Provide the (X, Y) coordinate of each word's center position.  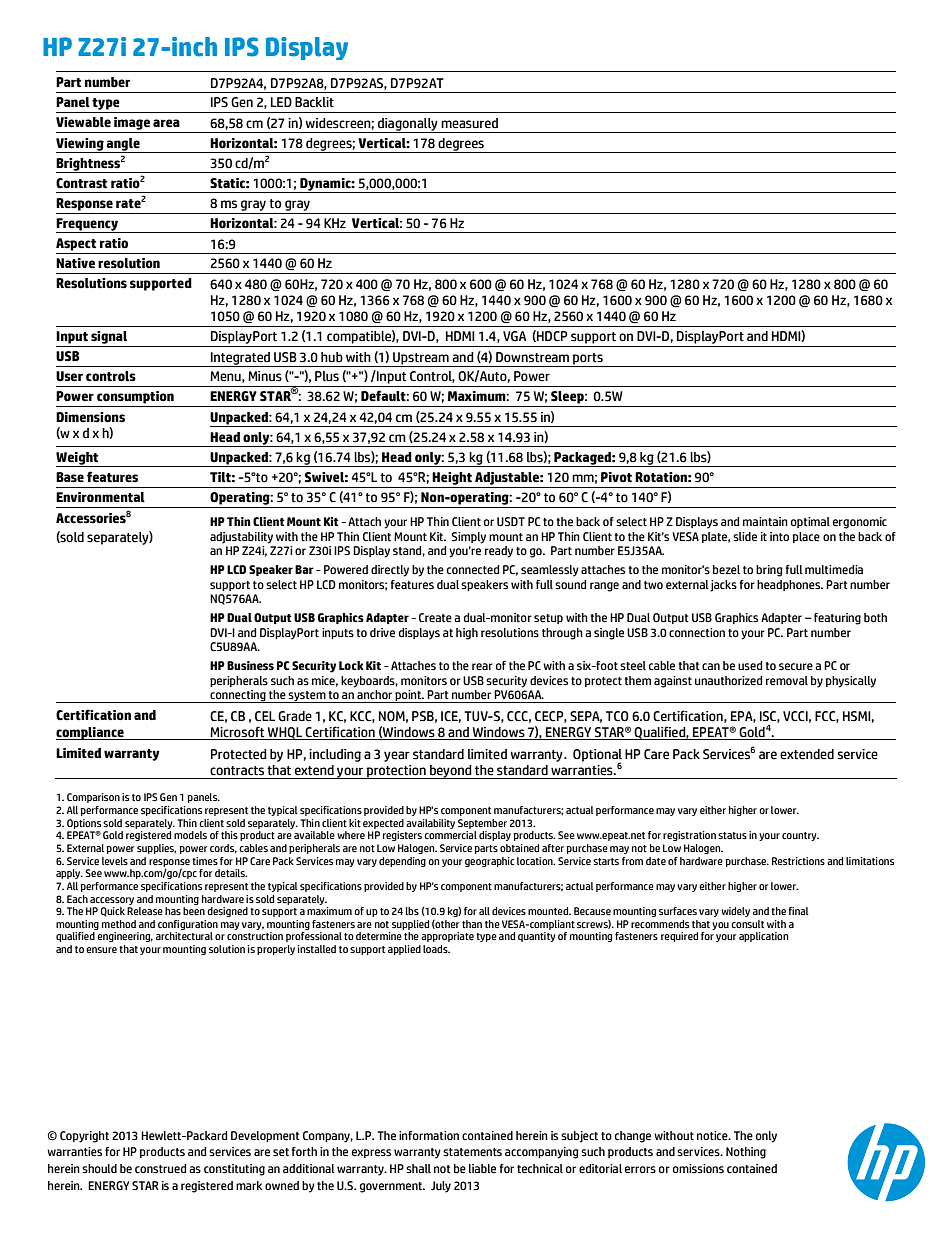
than (472, 924)
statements (472, 1152)
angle (123, 145)
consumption (135, 397)
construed (160, 1169)
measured (469, 123)
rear (482, 667)
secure (796, 666)
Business (250, 665)
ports (587, 359)
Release (145, 911)
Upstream (421, 358)
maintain (765, 521)
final (798, 911)
